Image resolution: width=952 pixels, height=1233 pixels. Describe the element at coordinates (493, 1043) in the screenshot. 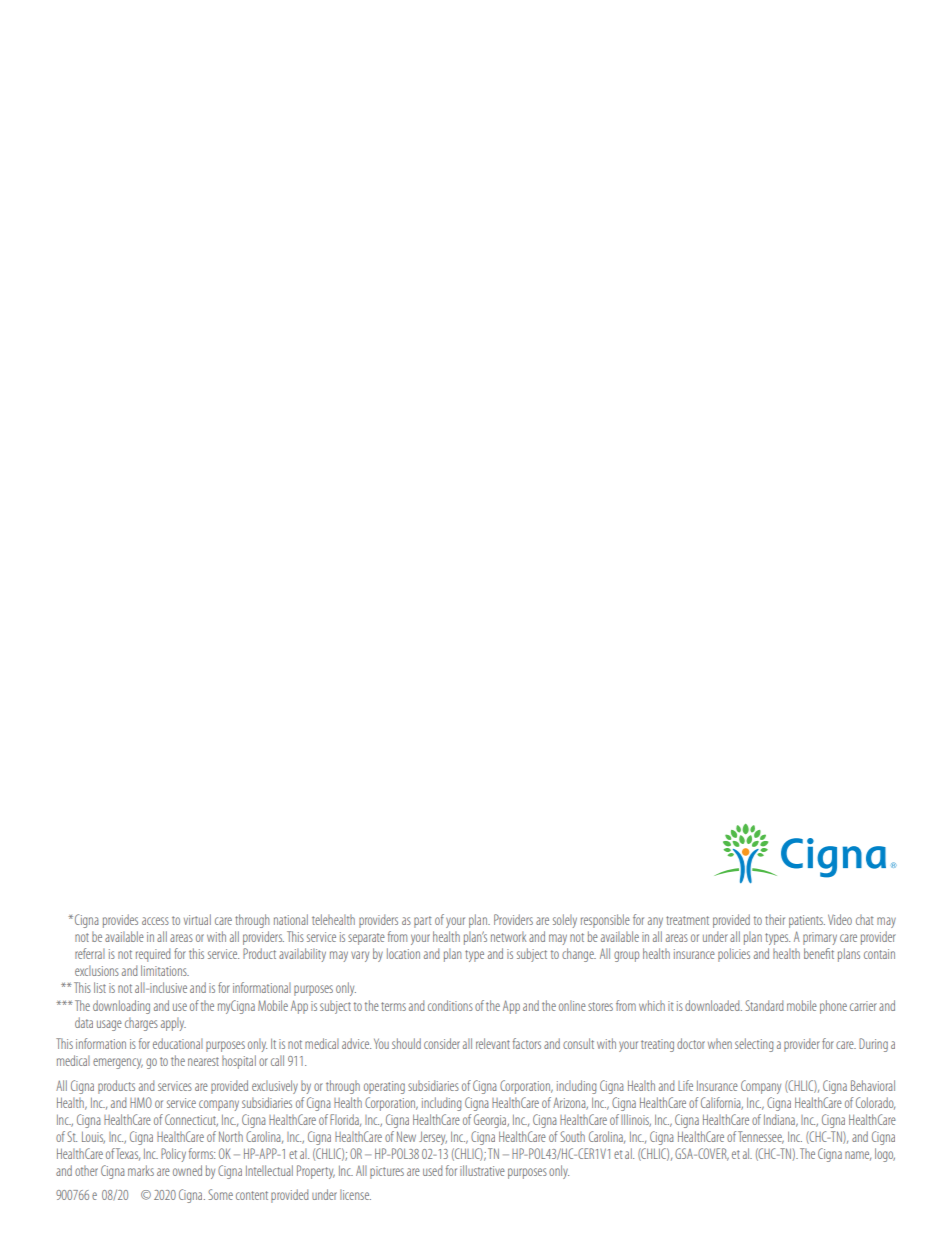

I see `relevant` at that location.
